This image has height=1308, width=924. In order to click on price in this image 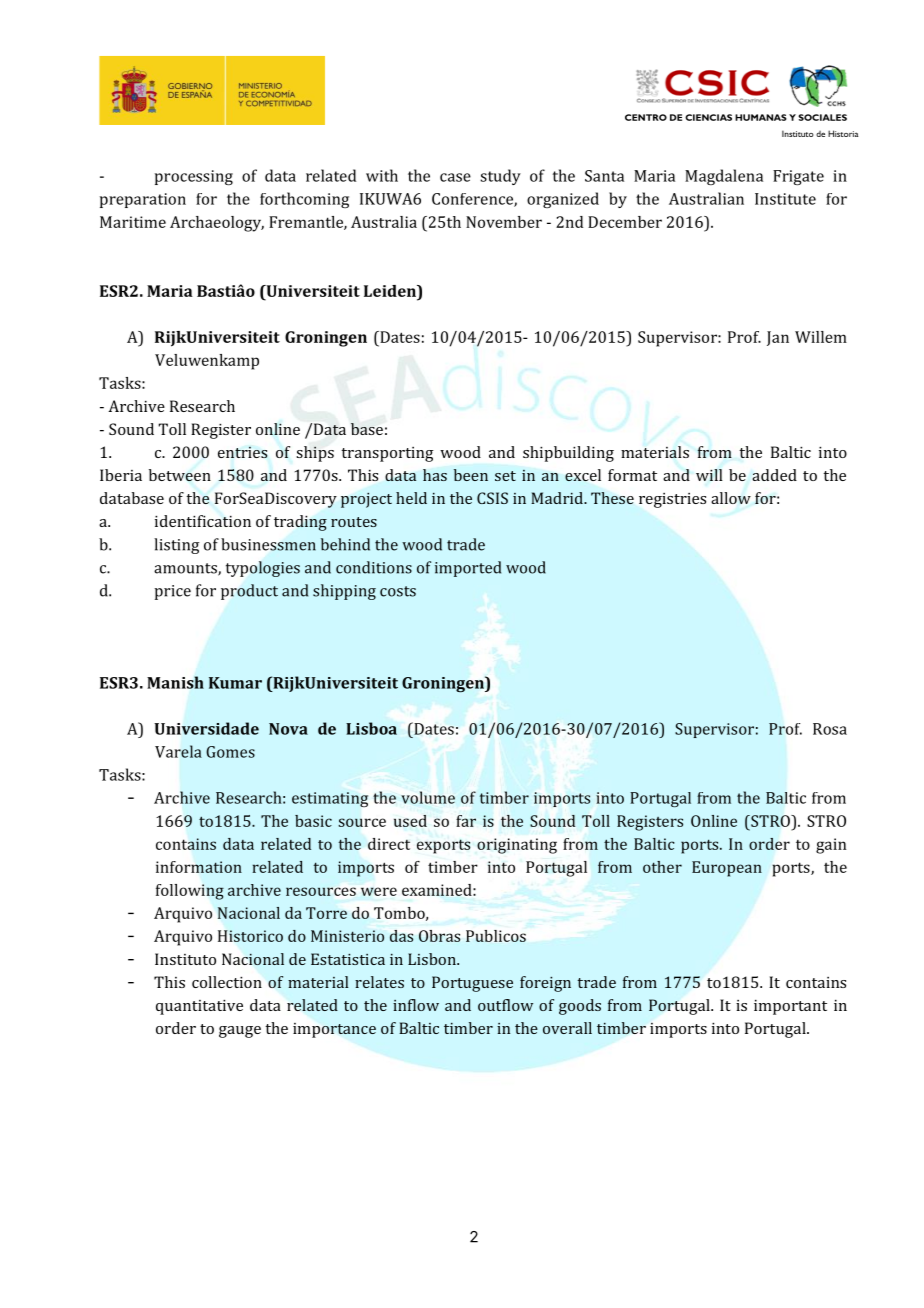, I will do `click(172, 592)`.
